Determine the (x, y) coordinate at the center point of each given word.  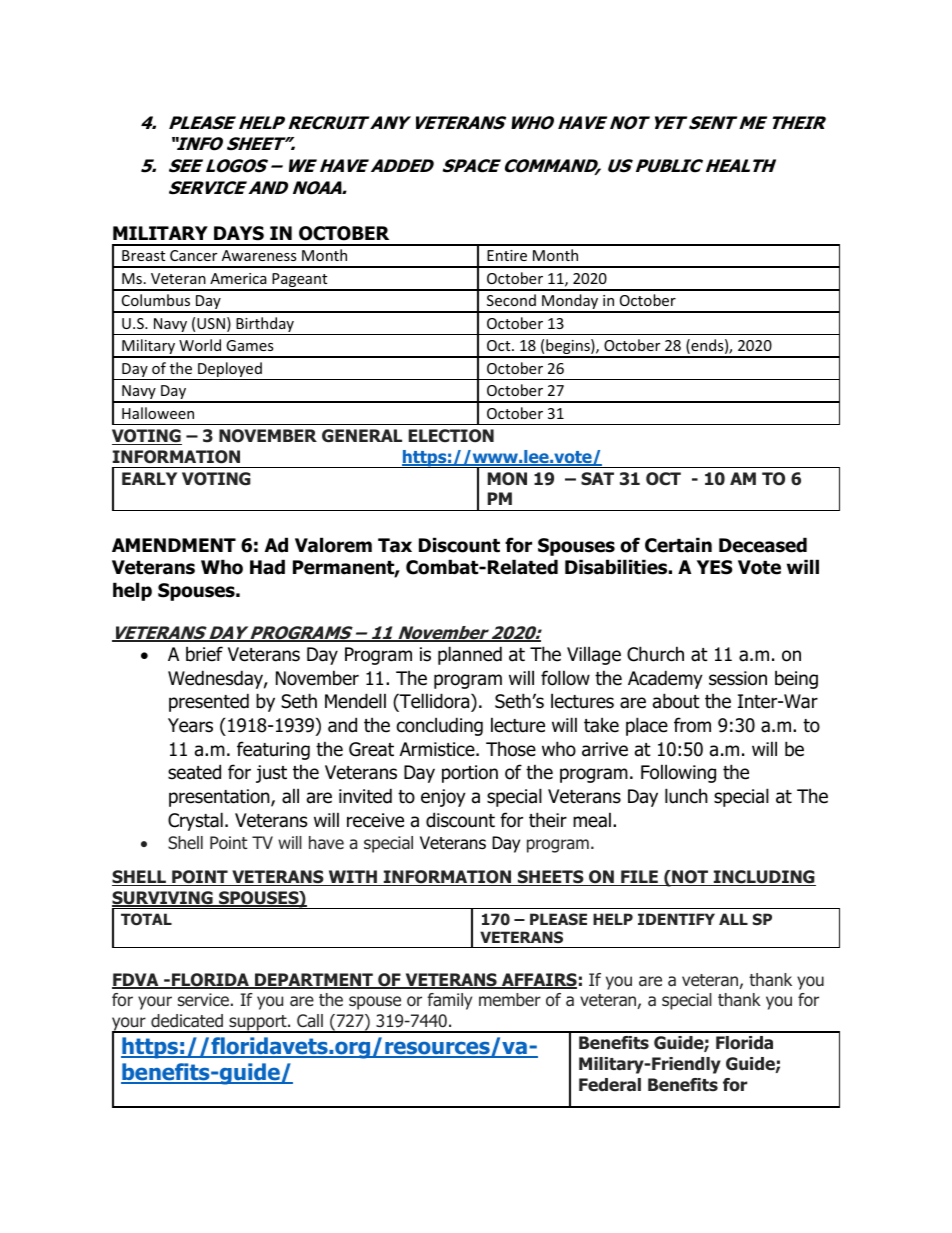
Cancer (193, 255)
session (738, 678)
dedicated (187, 1021)
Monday (570, 303)
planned (470, 655)
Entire (507, 255)
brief (204, 654)
